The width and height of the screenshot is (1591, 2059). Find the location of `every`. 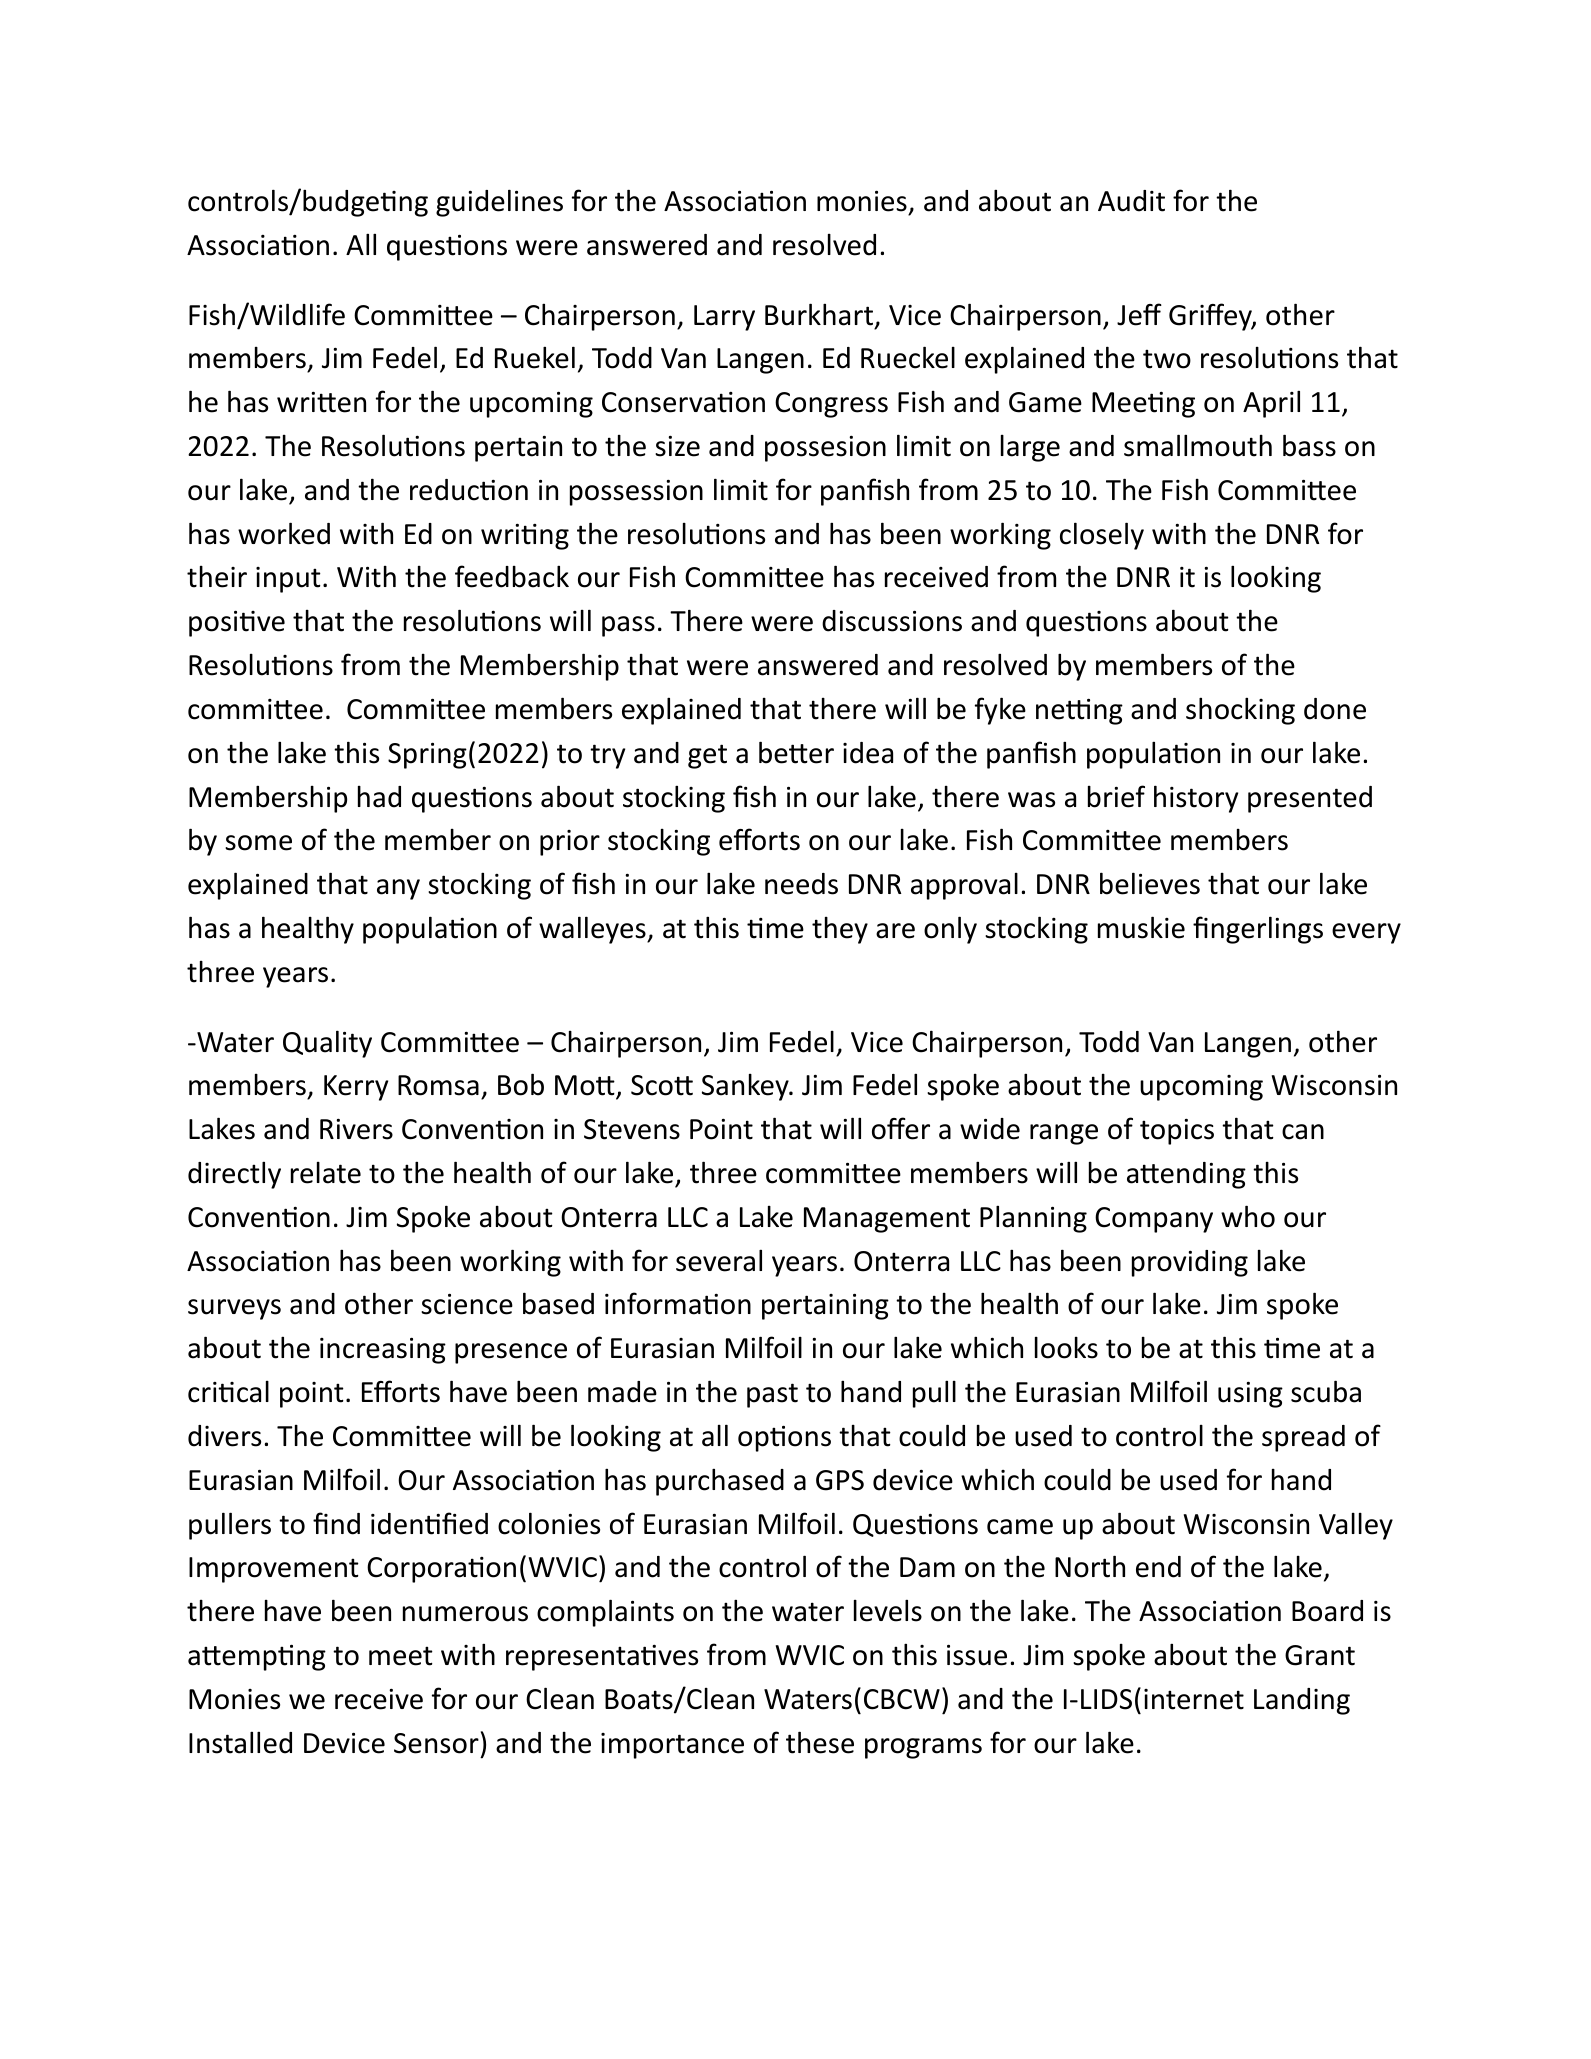

every is located at coordinates (1366, 933).
